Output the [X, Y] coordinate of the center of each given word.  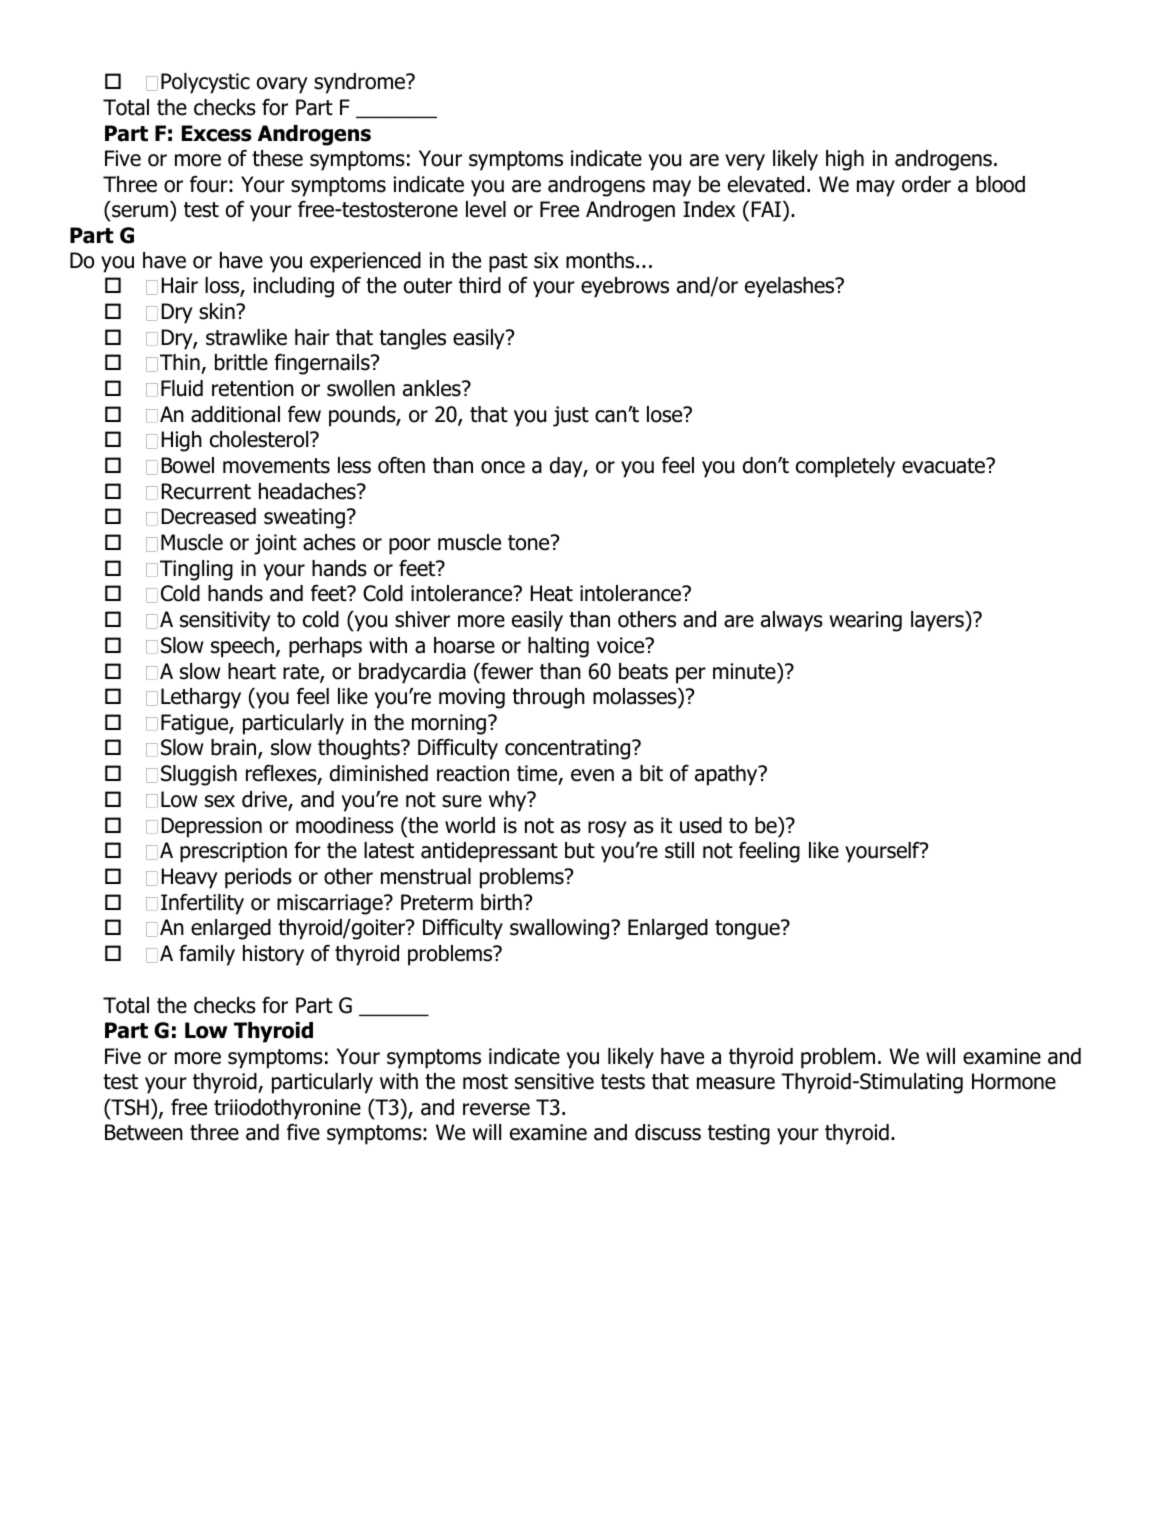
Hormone [1014, 1081]
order [926, 184]
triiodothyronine [287, 1109]
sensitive [554, 1081]
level [486, 209]
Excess [217, 133]
